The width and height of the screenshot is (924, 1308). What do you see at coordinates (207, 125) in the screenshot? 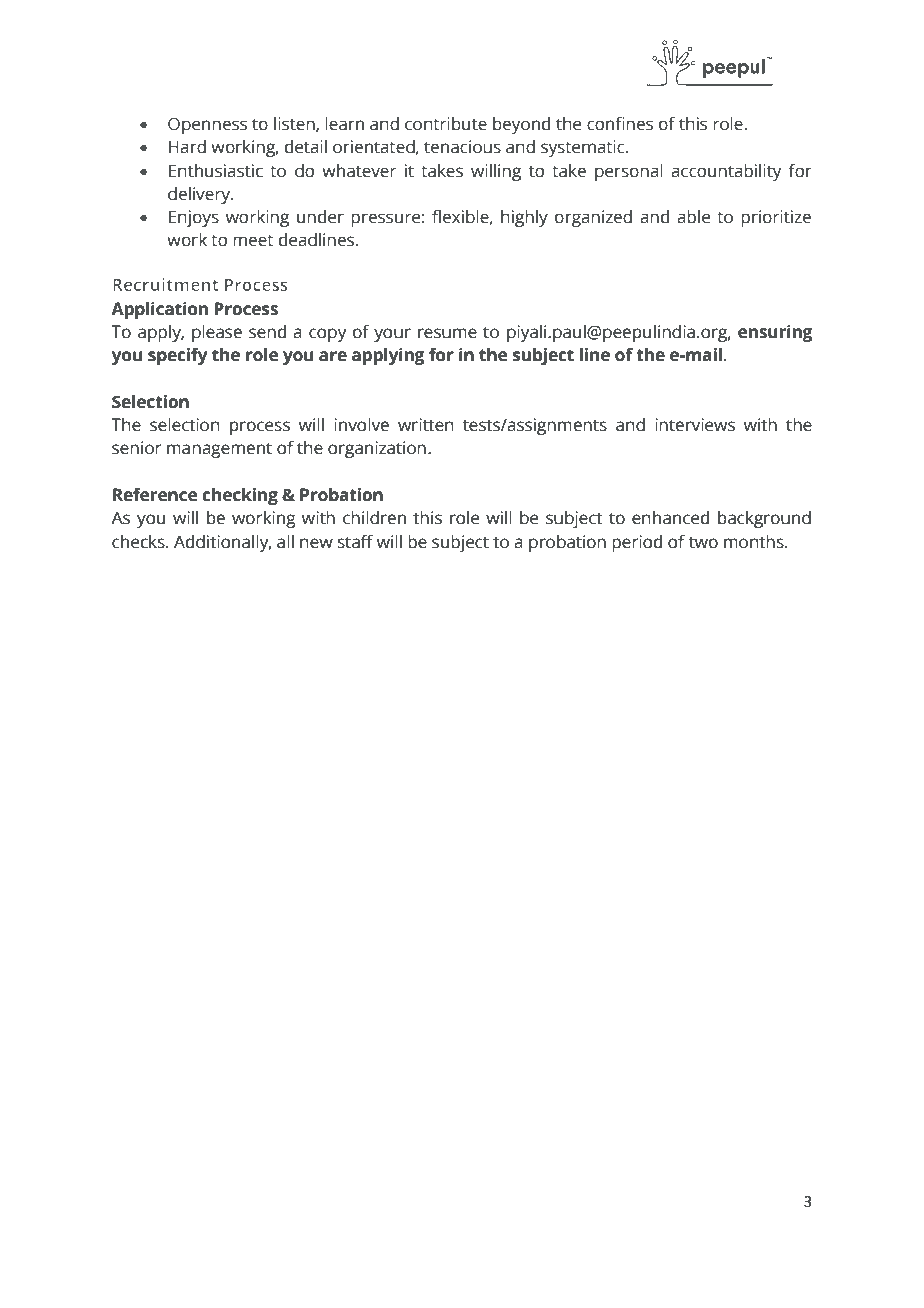
I see `Openness` at bounding box center [207, 125].
